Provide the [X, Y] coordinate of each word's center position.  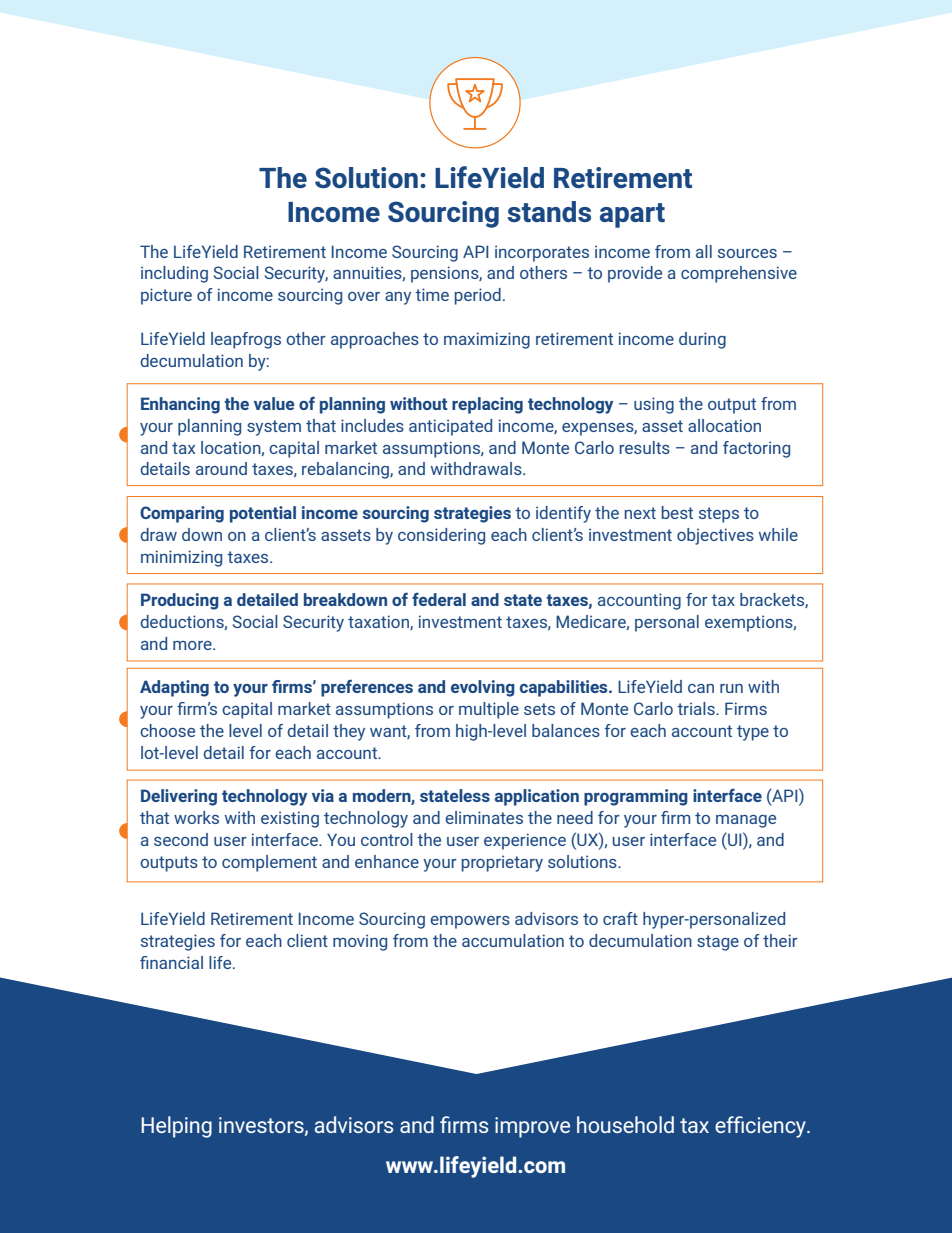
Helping [176, 1127]
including [174, 274]
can [701, 688]
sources [747, 253]
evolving [483, 688]
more [193, 645]
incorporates [542, 253]
